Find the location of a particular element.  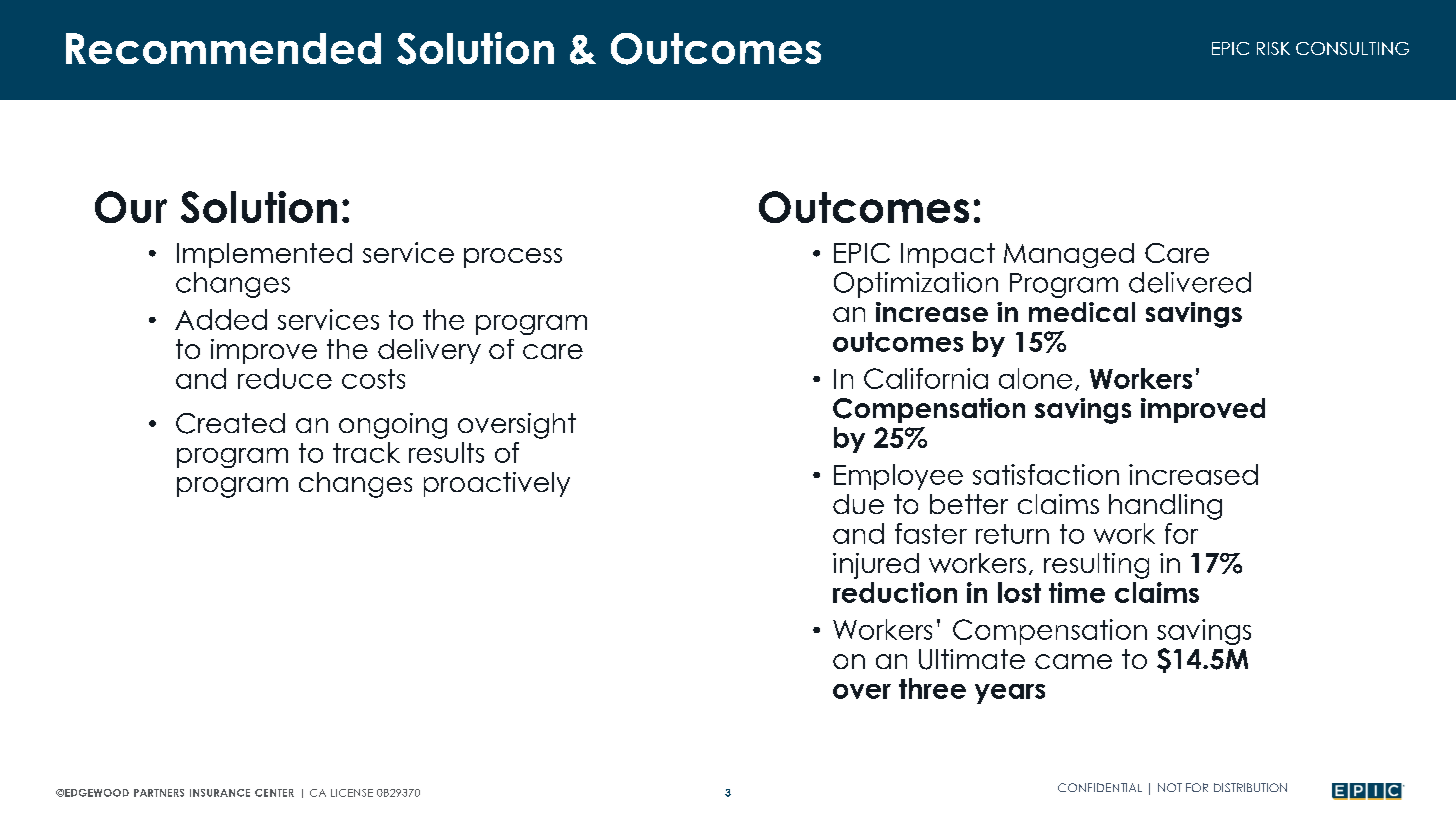

due is located at coordinates (858, 504).
